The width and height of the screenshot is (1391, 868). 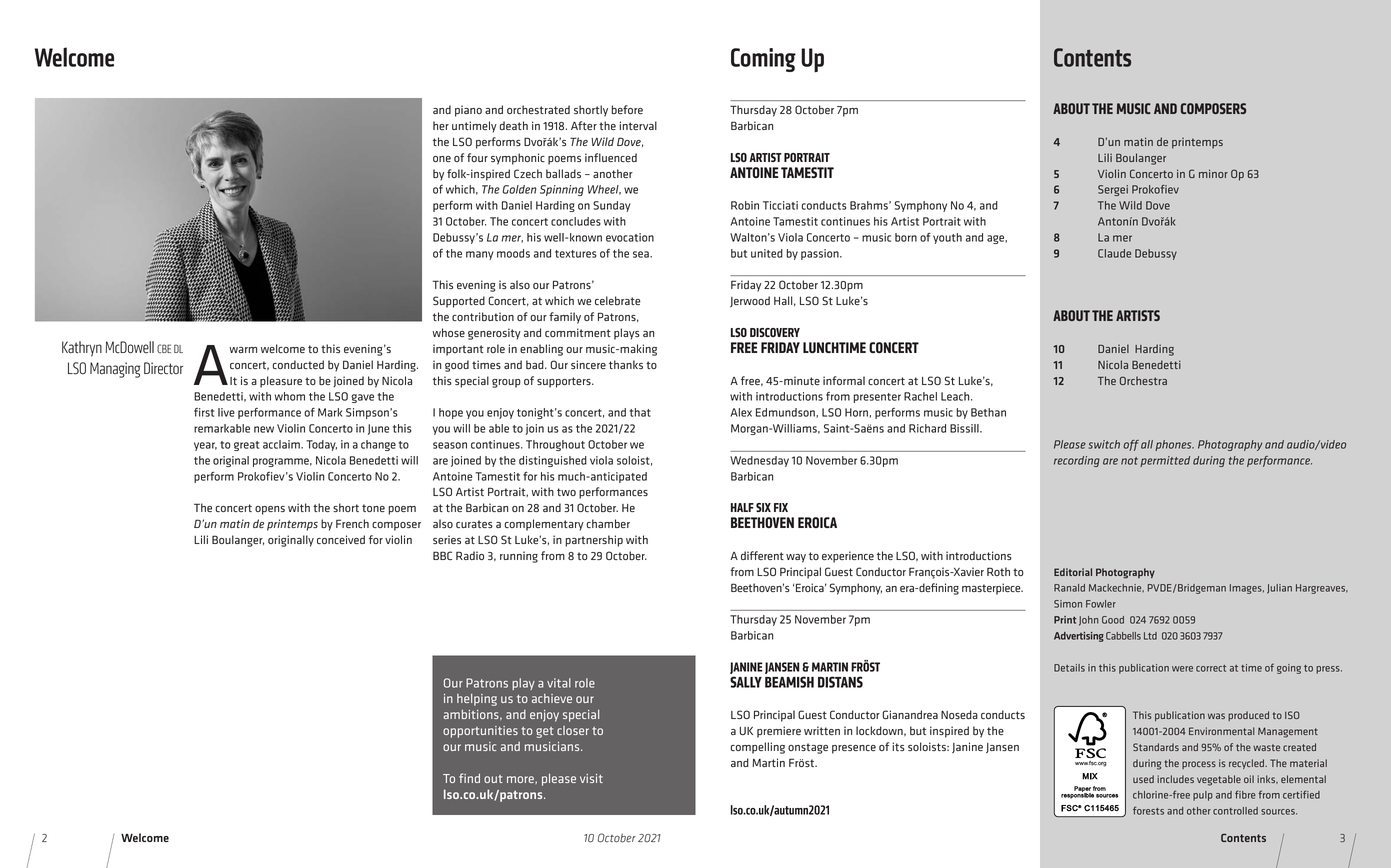 I want to click on conceived, so click(x=341, y=539).
